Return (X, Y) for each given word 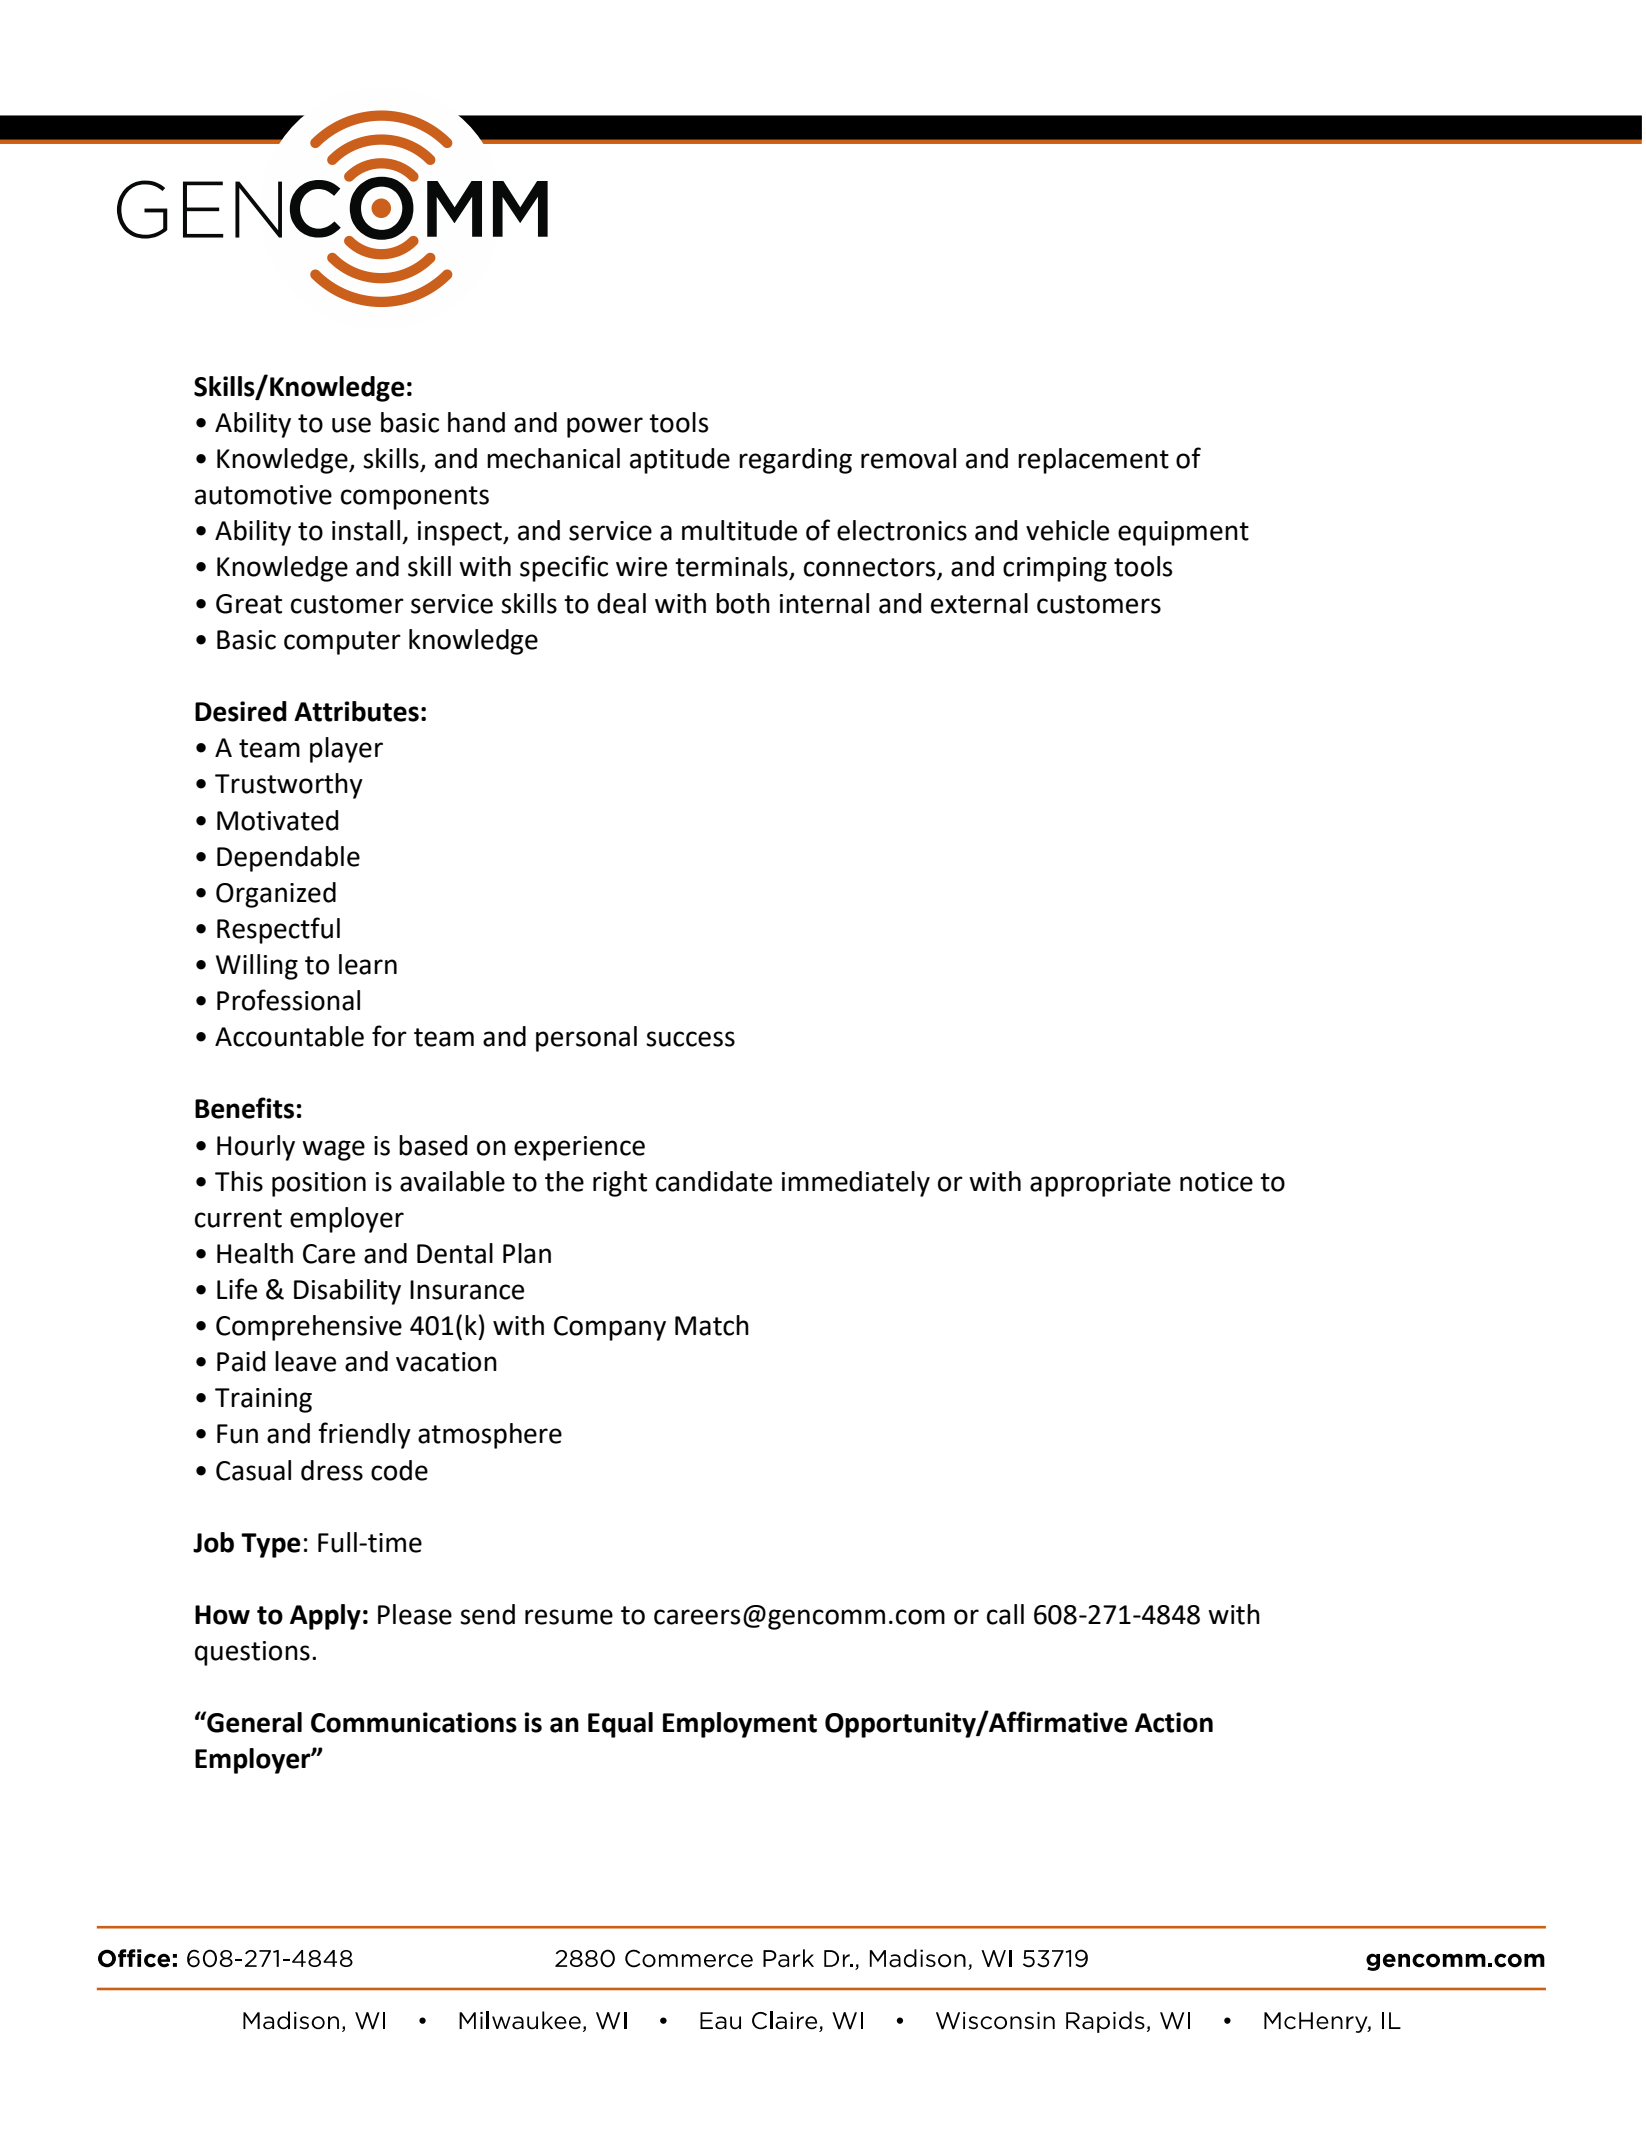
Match (712, 1325)
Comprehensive (309, 1328)
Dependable (288, 859)
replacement (1093, 461)
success (690, 1039)
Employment (740, 1725)
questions (252, 1653)
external (979, 603)
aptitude (680, 461)
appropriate (1100, 1184)
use (351, 425)
